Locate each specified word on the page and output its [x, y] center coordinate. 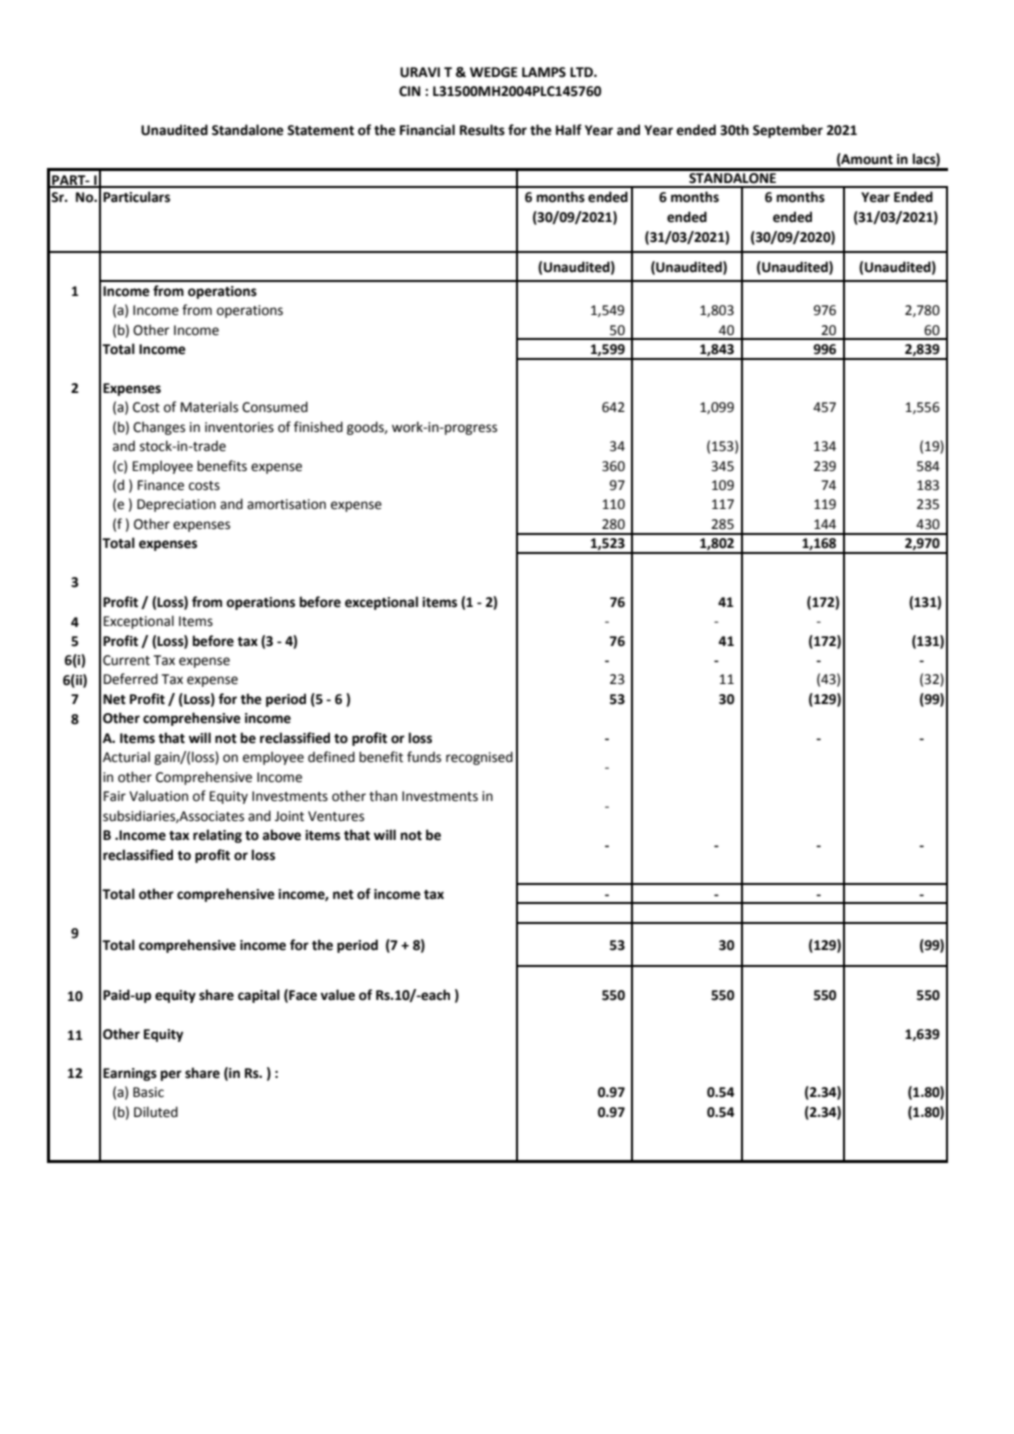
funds [424, 757]
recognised [479, 758]
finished [318, 427]
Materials [209, 407]
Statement [320, 130]
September [788, 131]
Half [569, 130]
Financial [427, 130]
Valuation [158, 796]
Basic [148, 1092]
